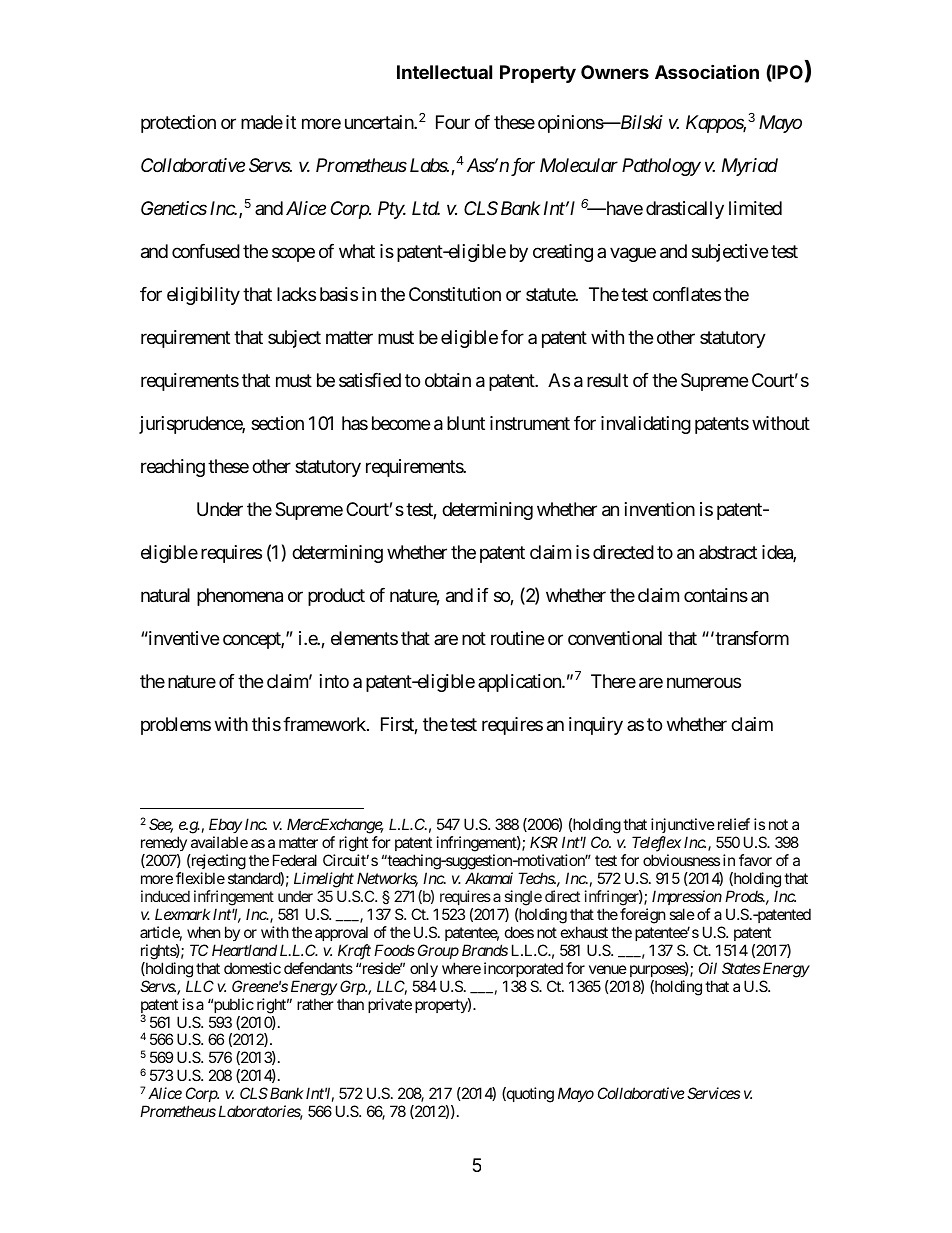  I want to click on protection, so click(178, 124).
